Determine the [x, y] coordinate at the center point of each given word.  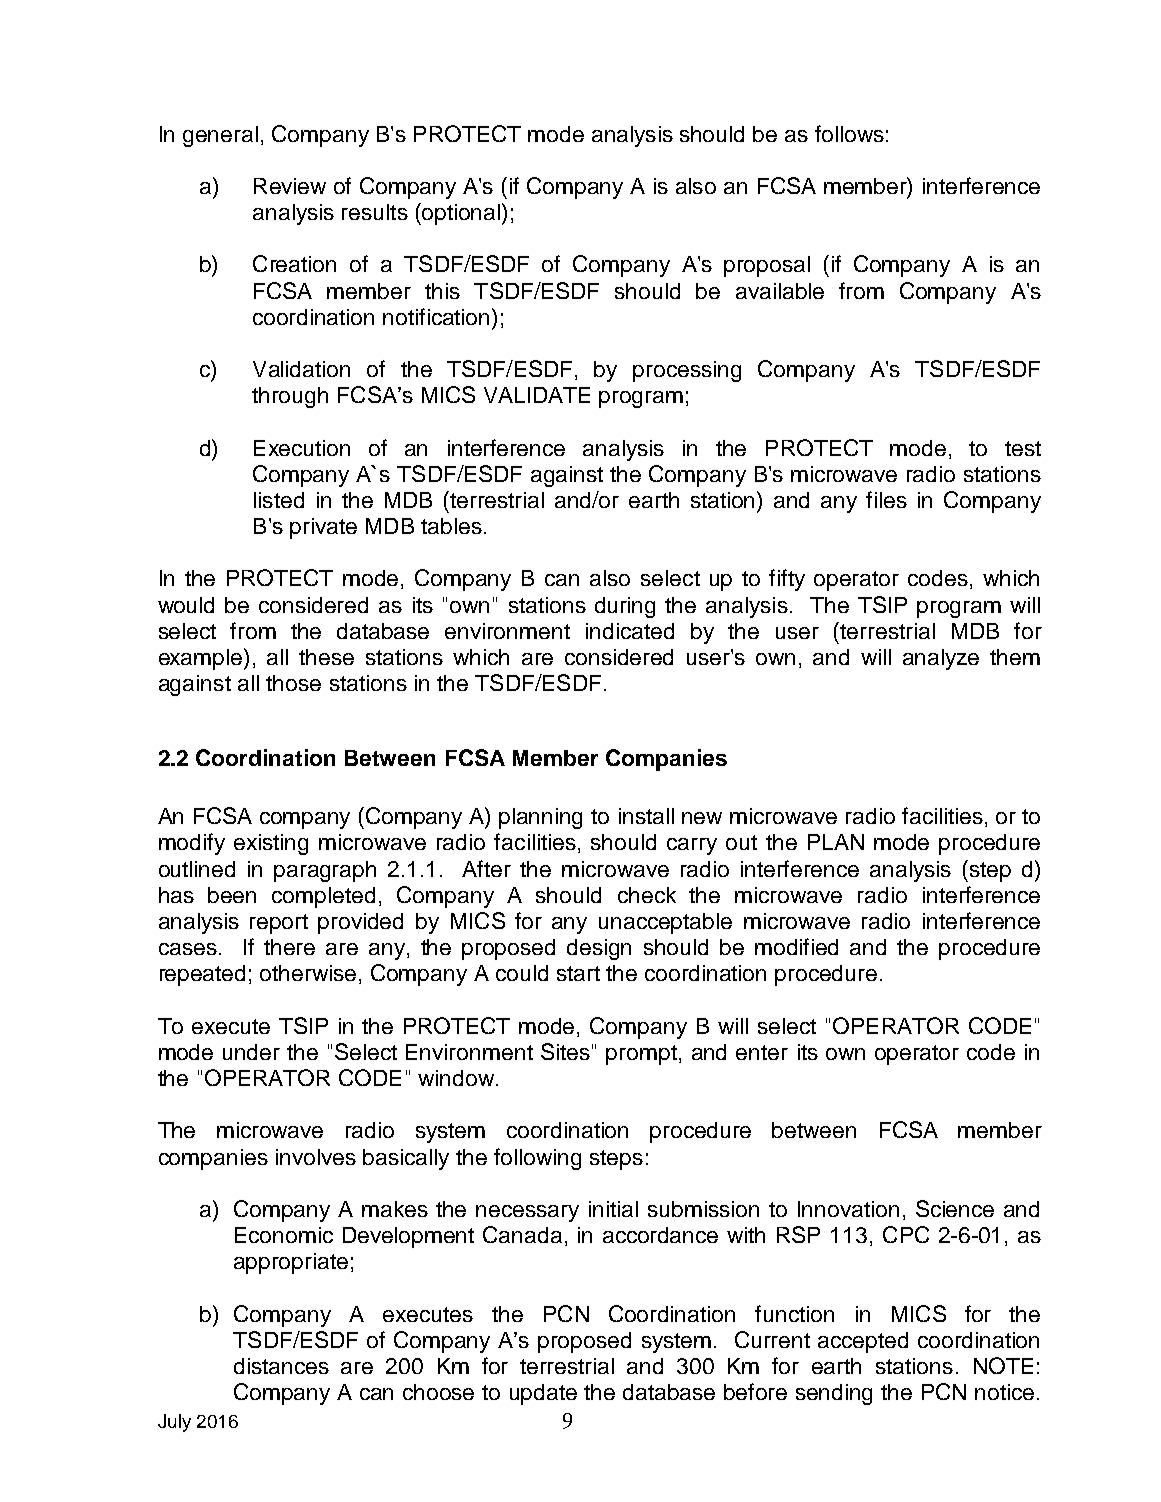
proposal [767, 266]
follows [849, 133]
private [323, 528]
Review [290, 186]
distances [281, 1366]
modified [796, 946]
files [886, 499]
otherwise [308, 973]
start [578, 973]
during [625, 607]
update [543, 1394]
